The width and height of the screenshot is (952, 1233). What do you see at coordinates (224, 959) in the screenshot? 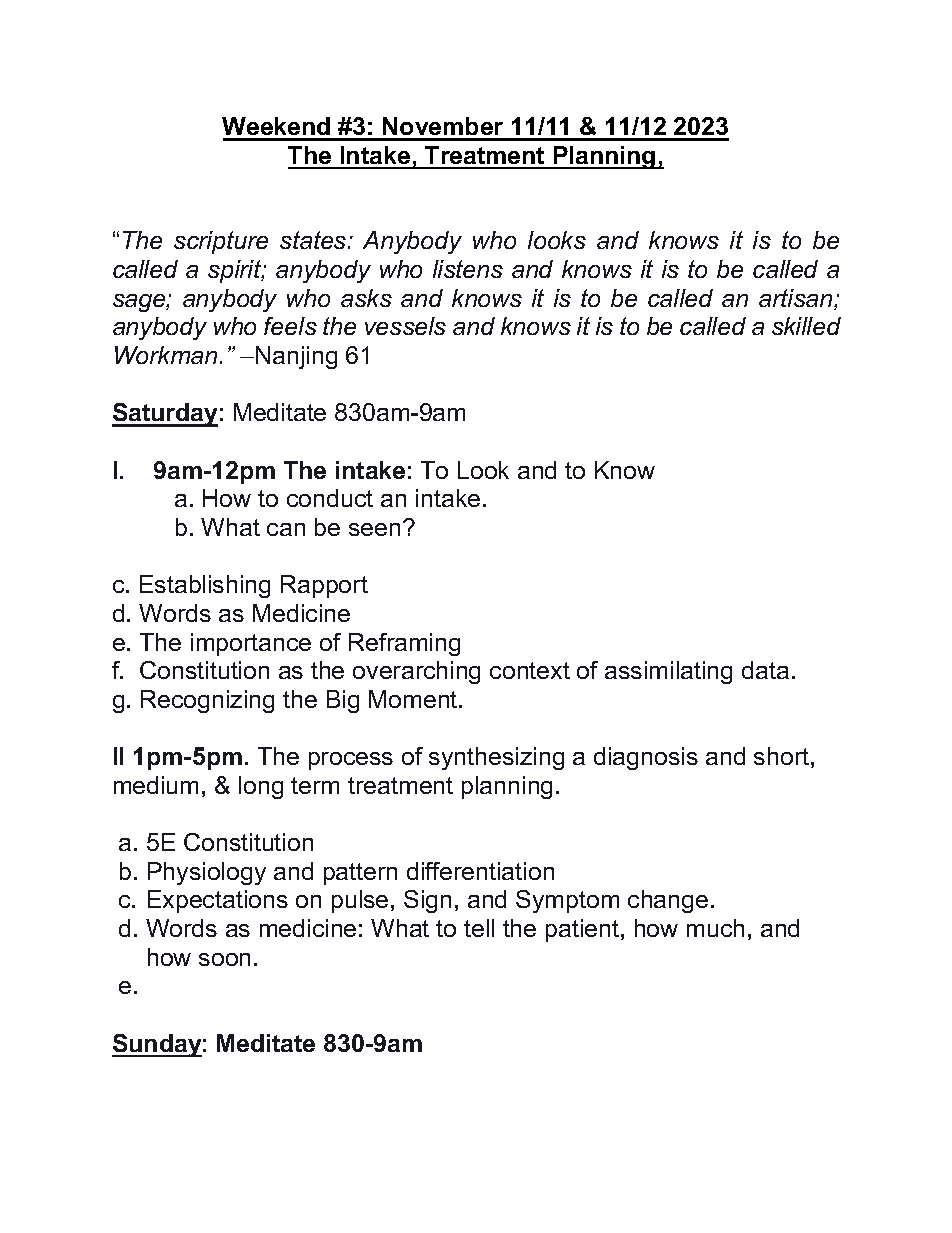
I see `soon` at bounding box center [224, 959].
